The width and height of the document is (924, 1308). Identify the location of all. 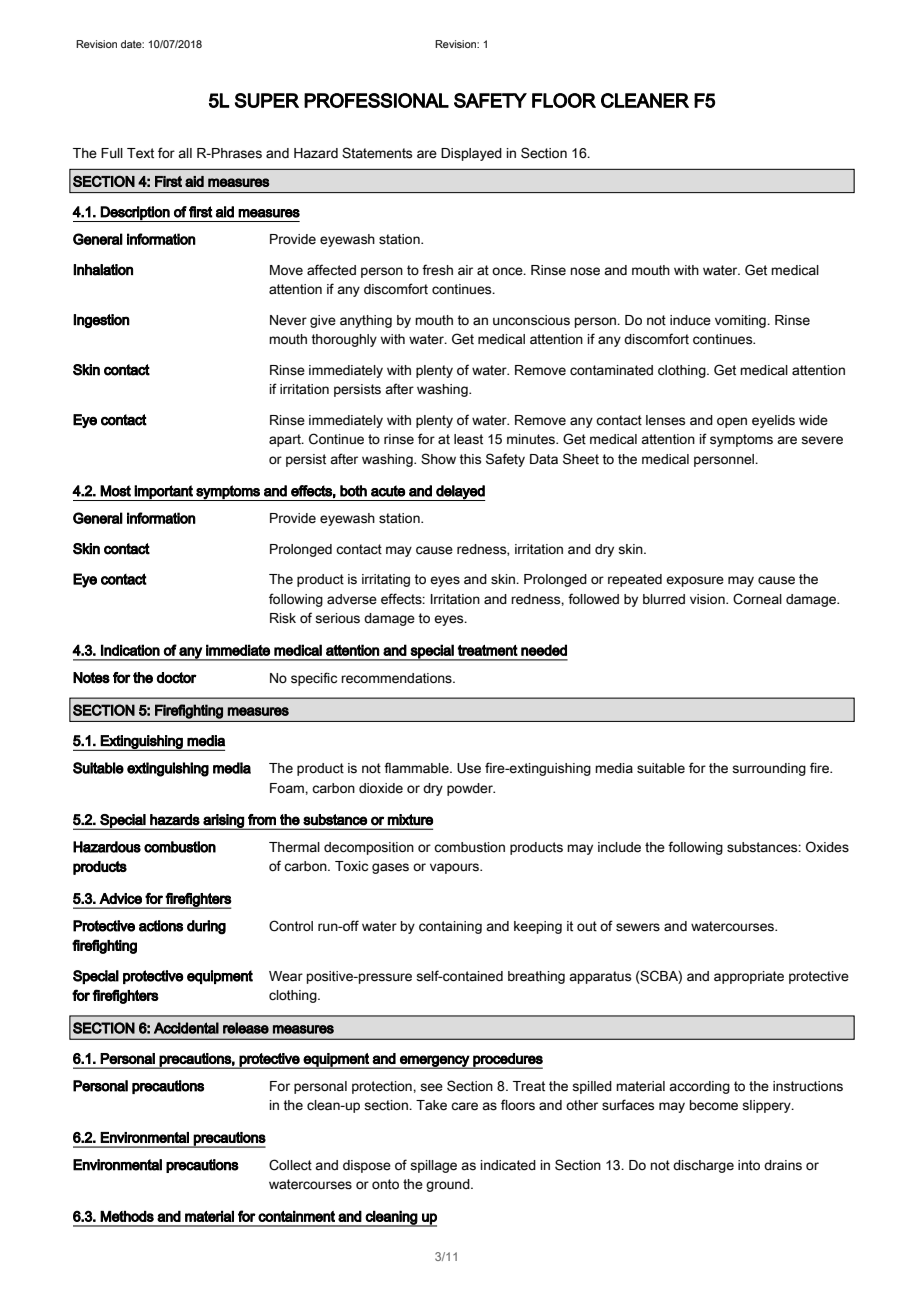
(185, 153).
